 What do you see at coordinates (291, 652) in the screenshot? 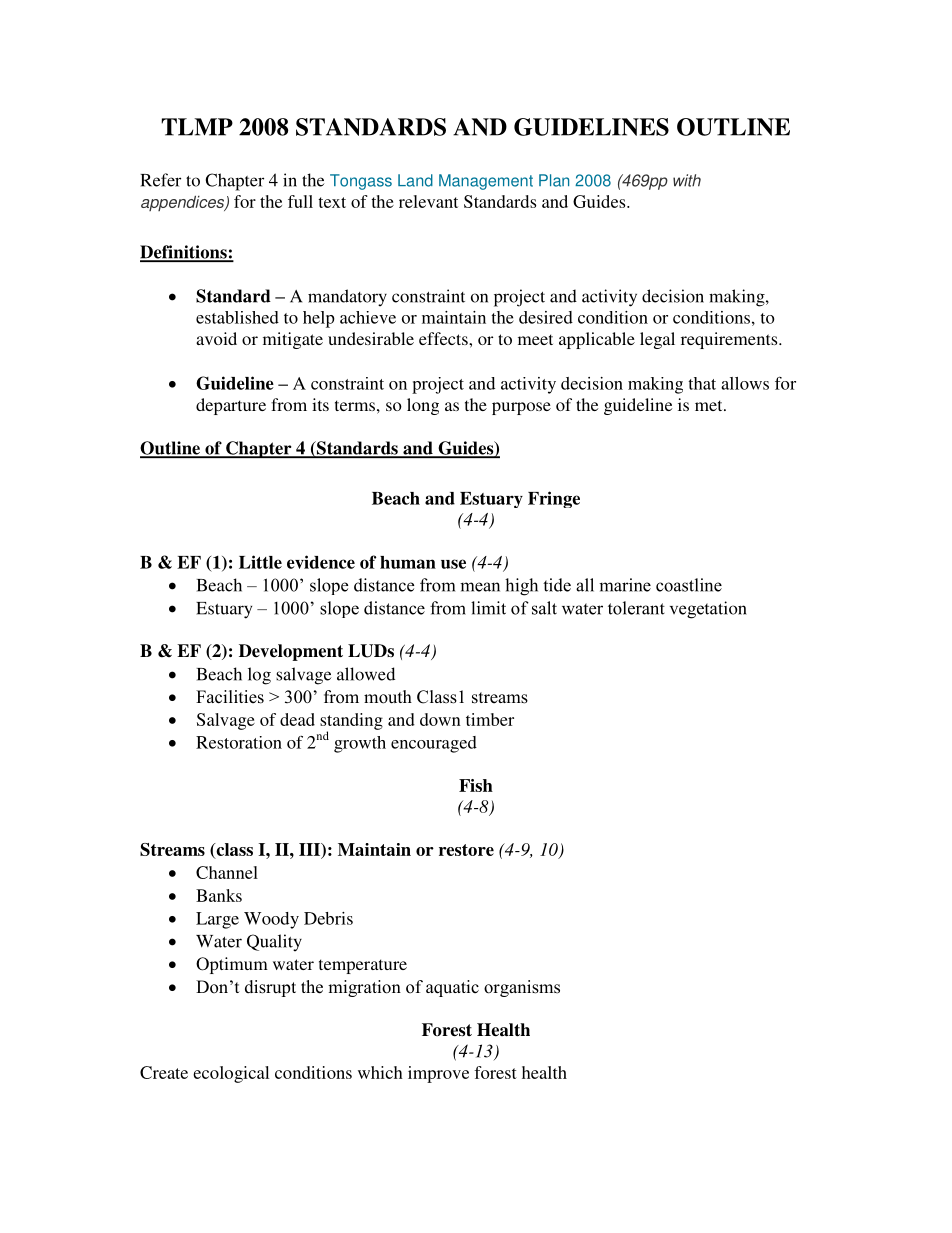
I see `Development` at bounding box center [291, 652].
